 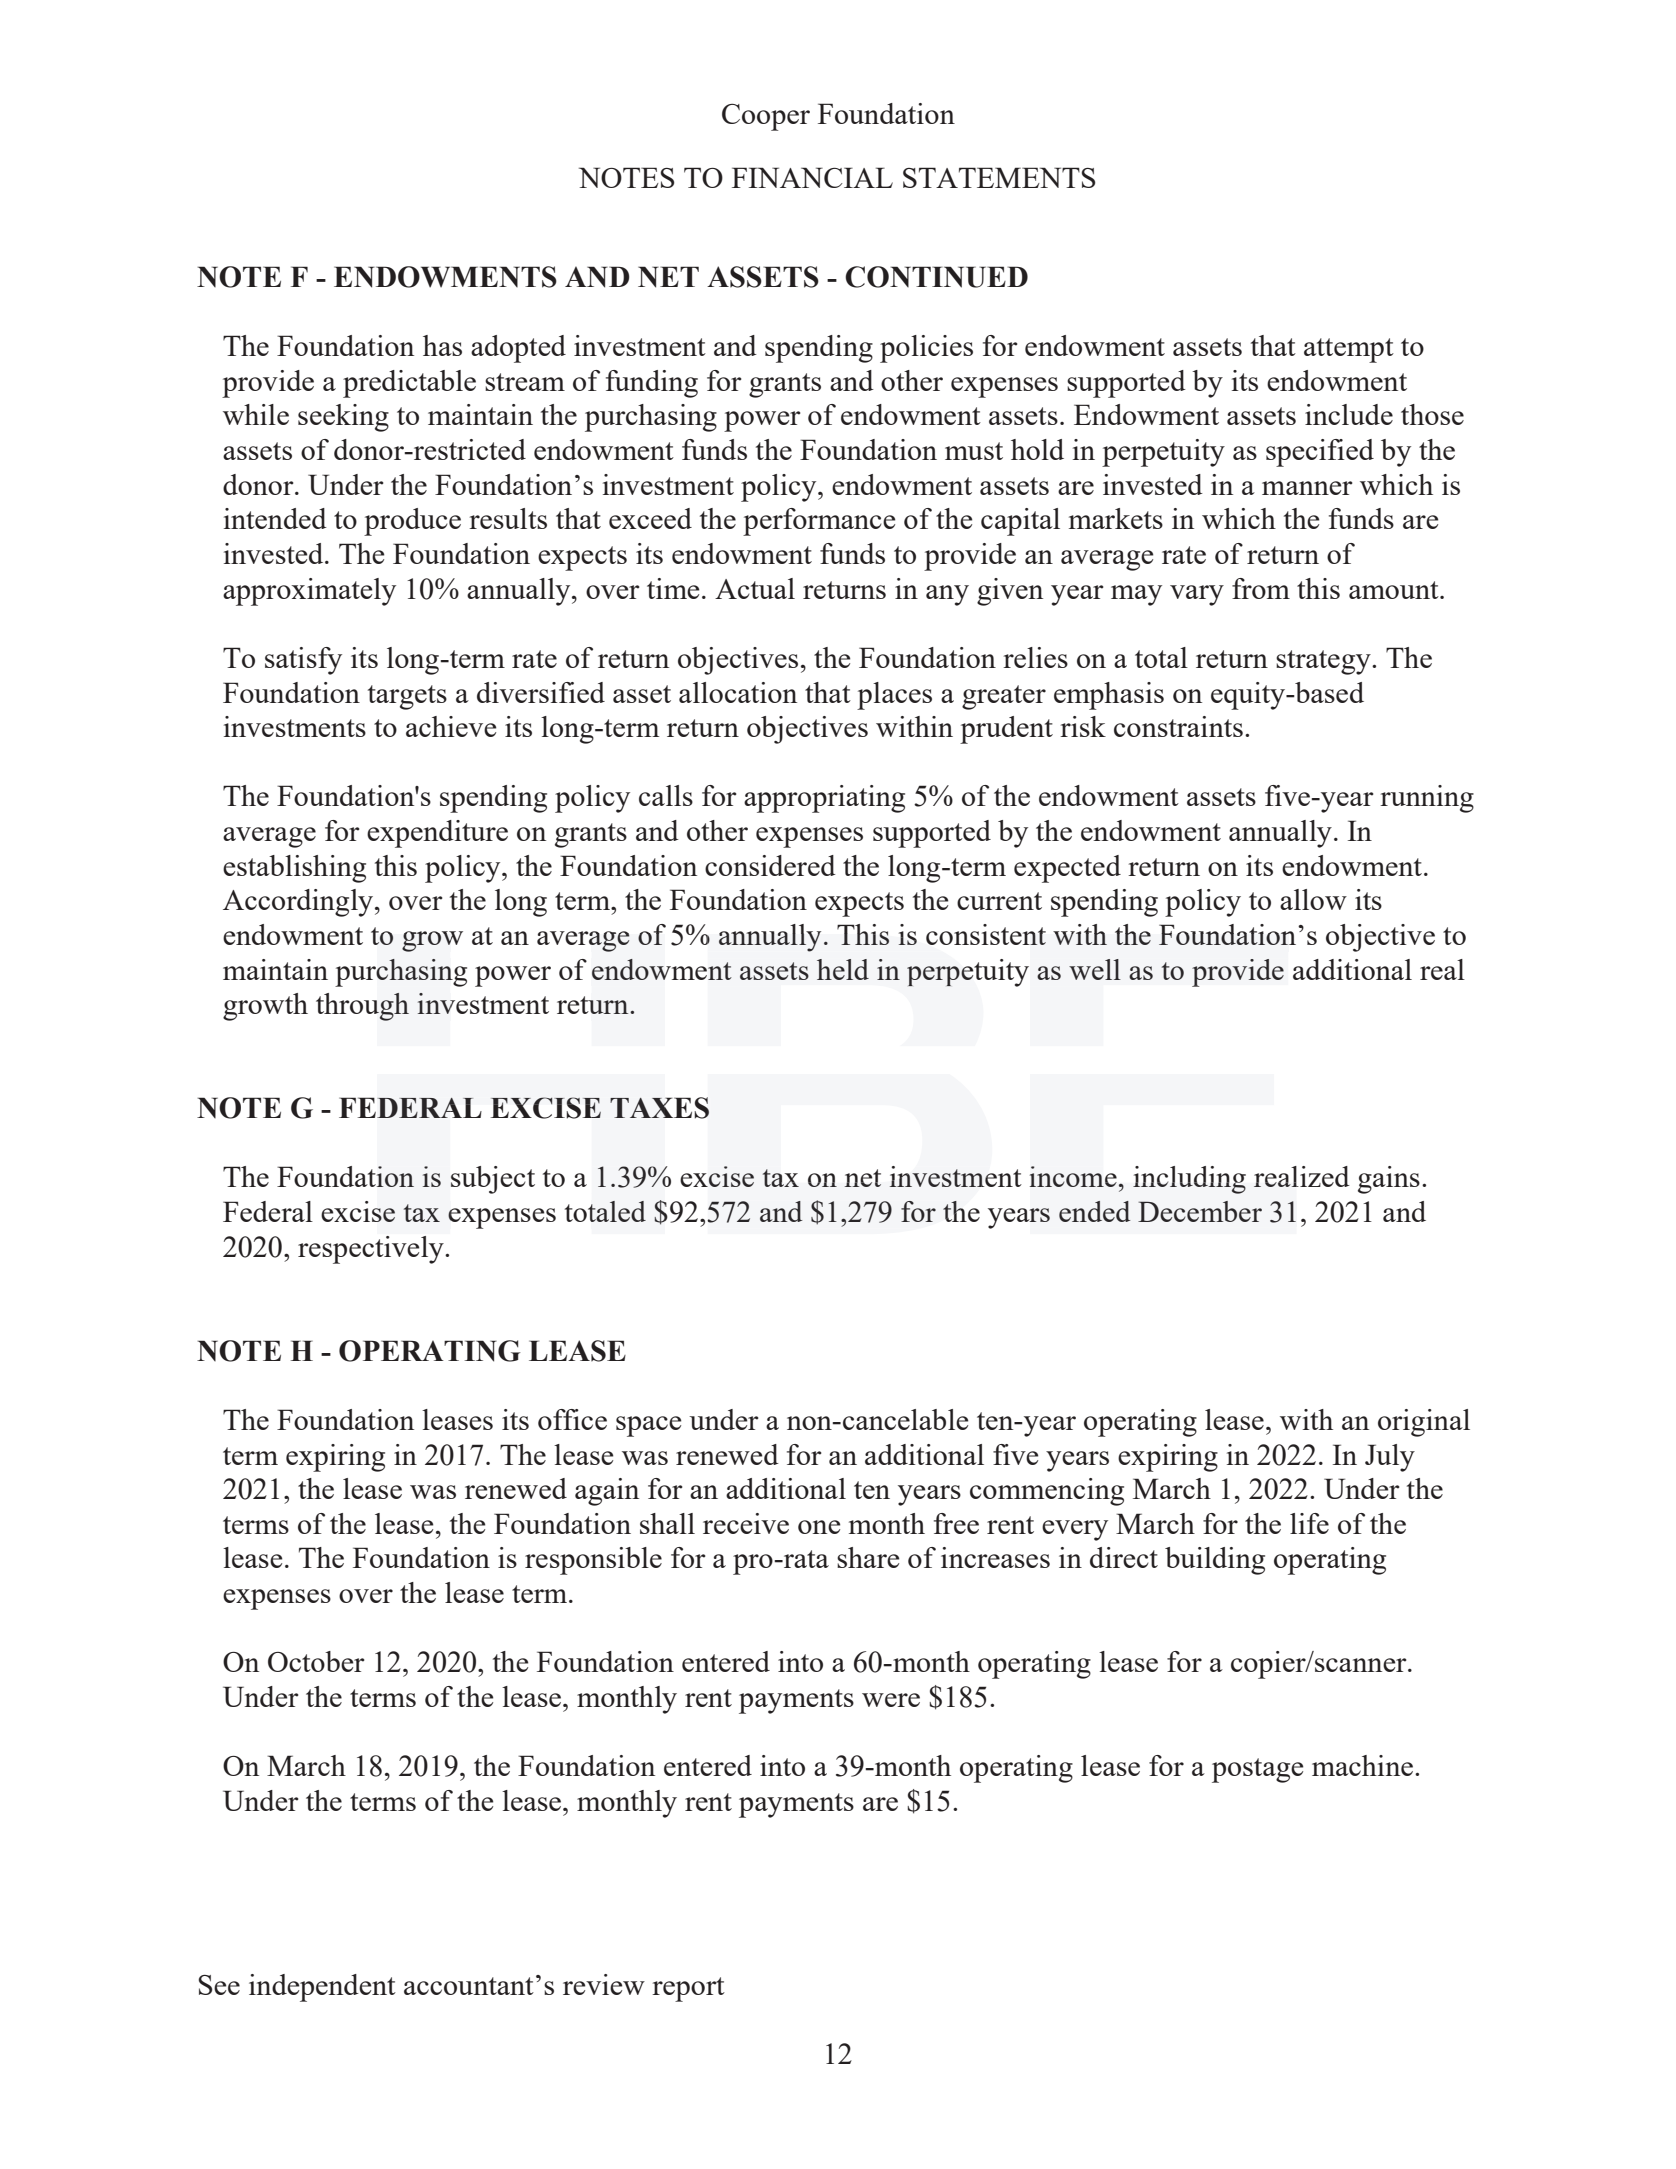 What do you see at coordinates (755, 588) in the image?
I see `Actual` at bounding box center [755, 588].
